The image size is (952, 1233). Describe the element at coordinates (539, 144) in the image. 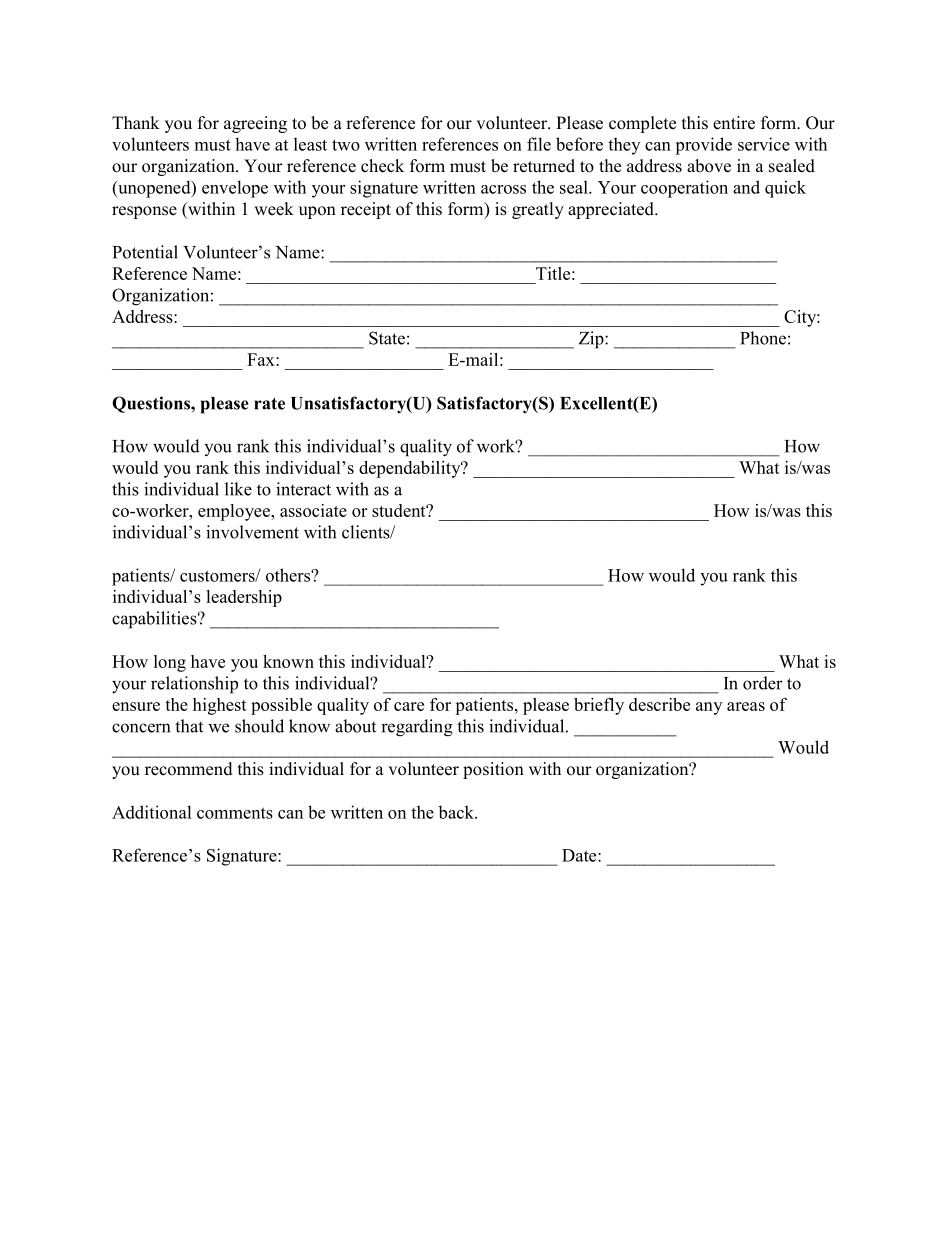

I see `file` at that location.
